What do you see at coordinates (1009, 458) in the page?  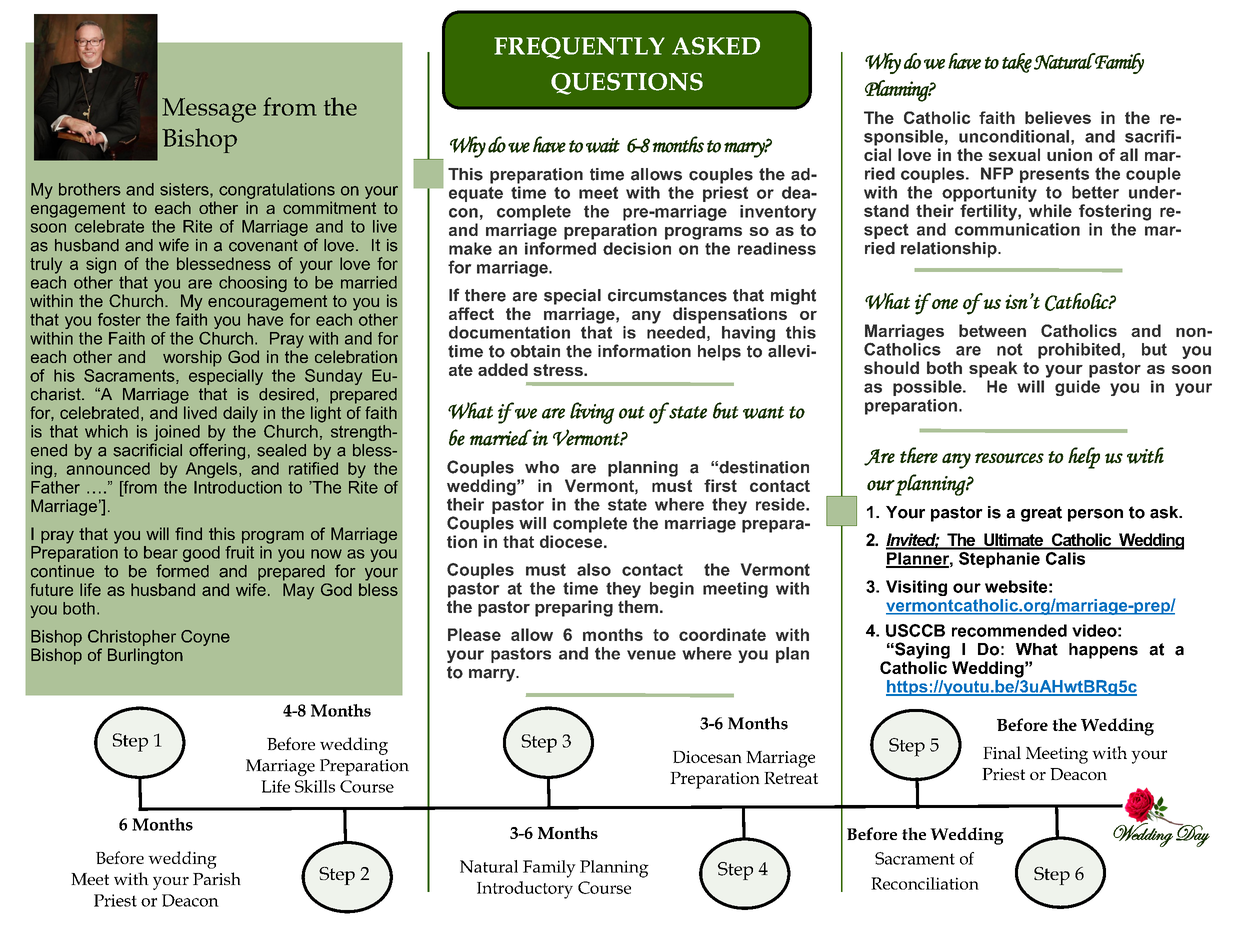 I see `resources` at bounding box center [1009, 458].
